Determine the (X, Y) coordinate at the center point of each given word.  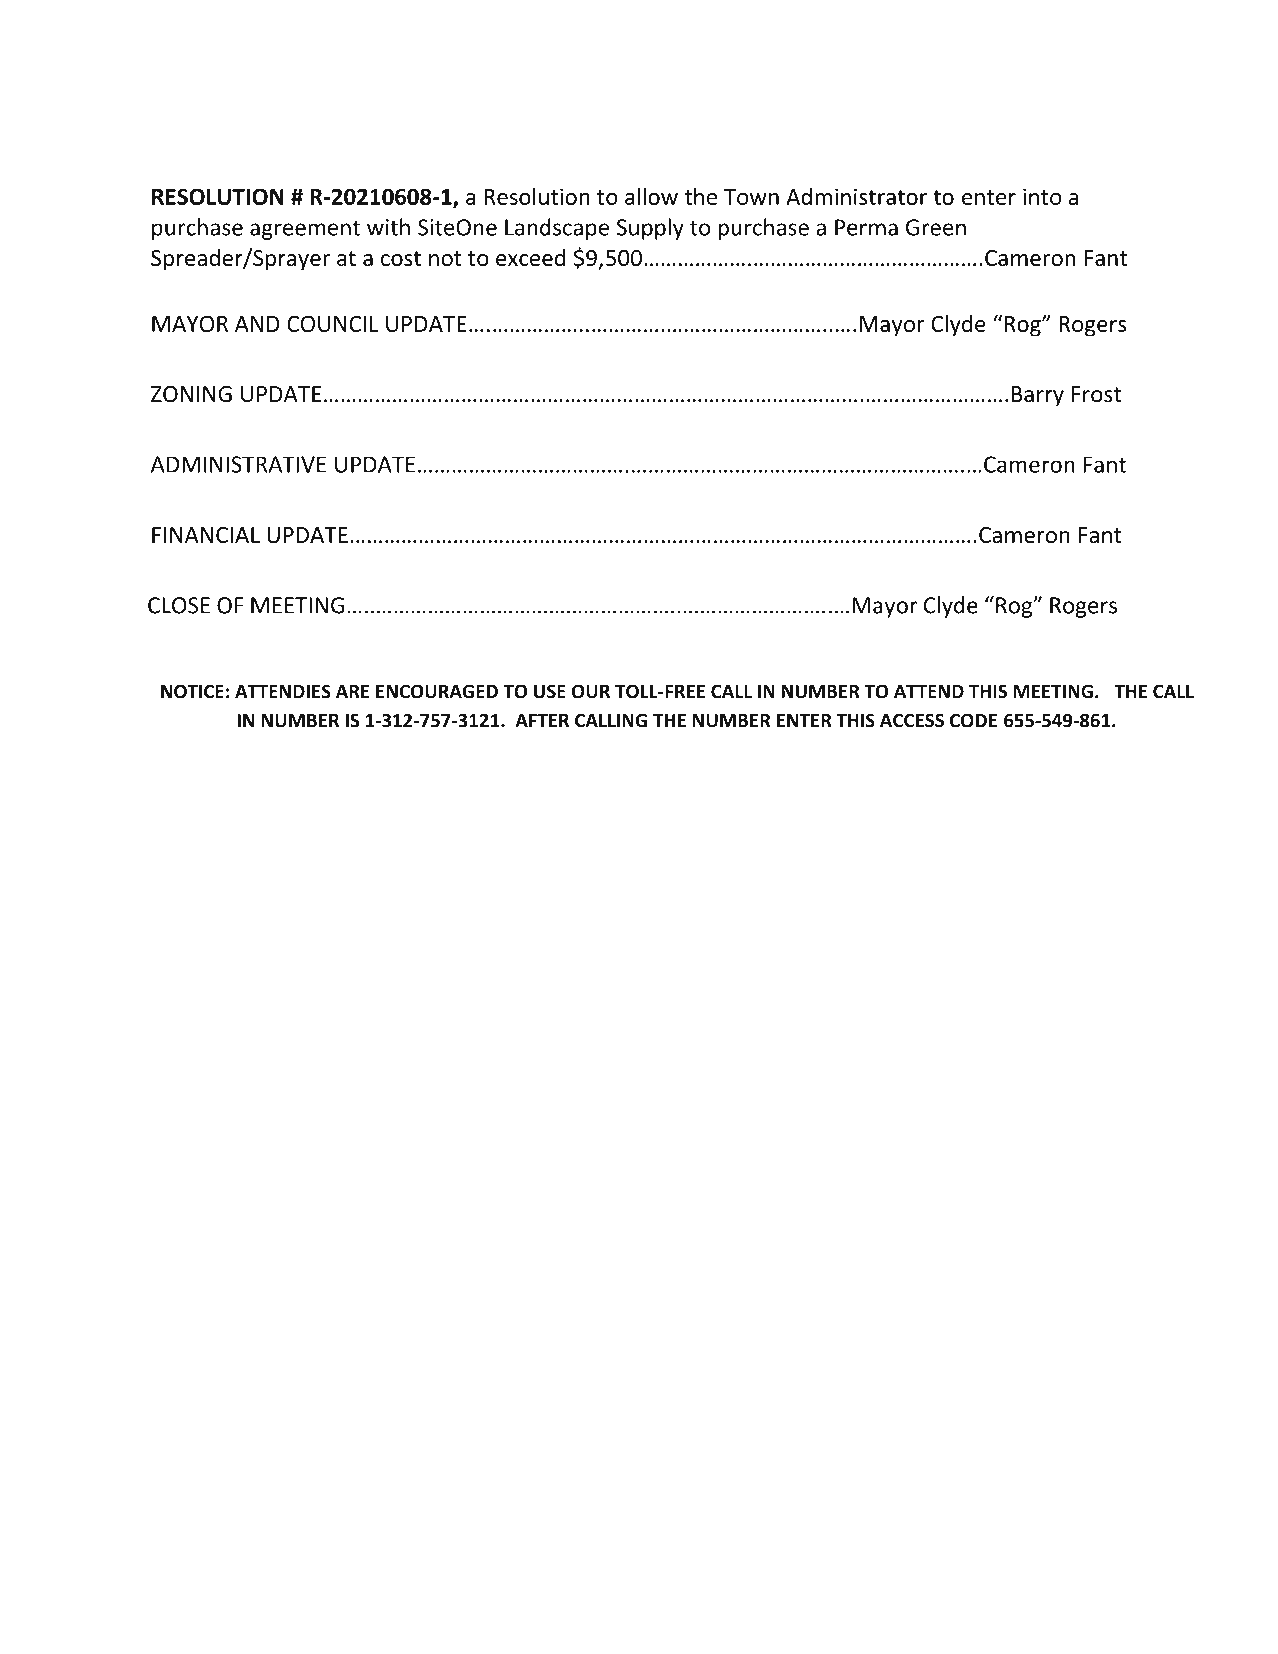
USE (550, 691)
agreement (305, 230)
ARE (352, 691)
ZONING (191, 394)
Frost (1096, 394)
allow (651, 196)
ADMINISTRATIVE (238, 464)
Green (936, 227)
